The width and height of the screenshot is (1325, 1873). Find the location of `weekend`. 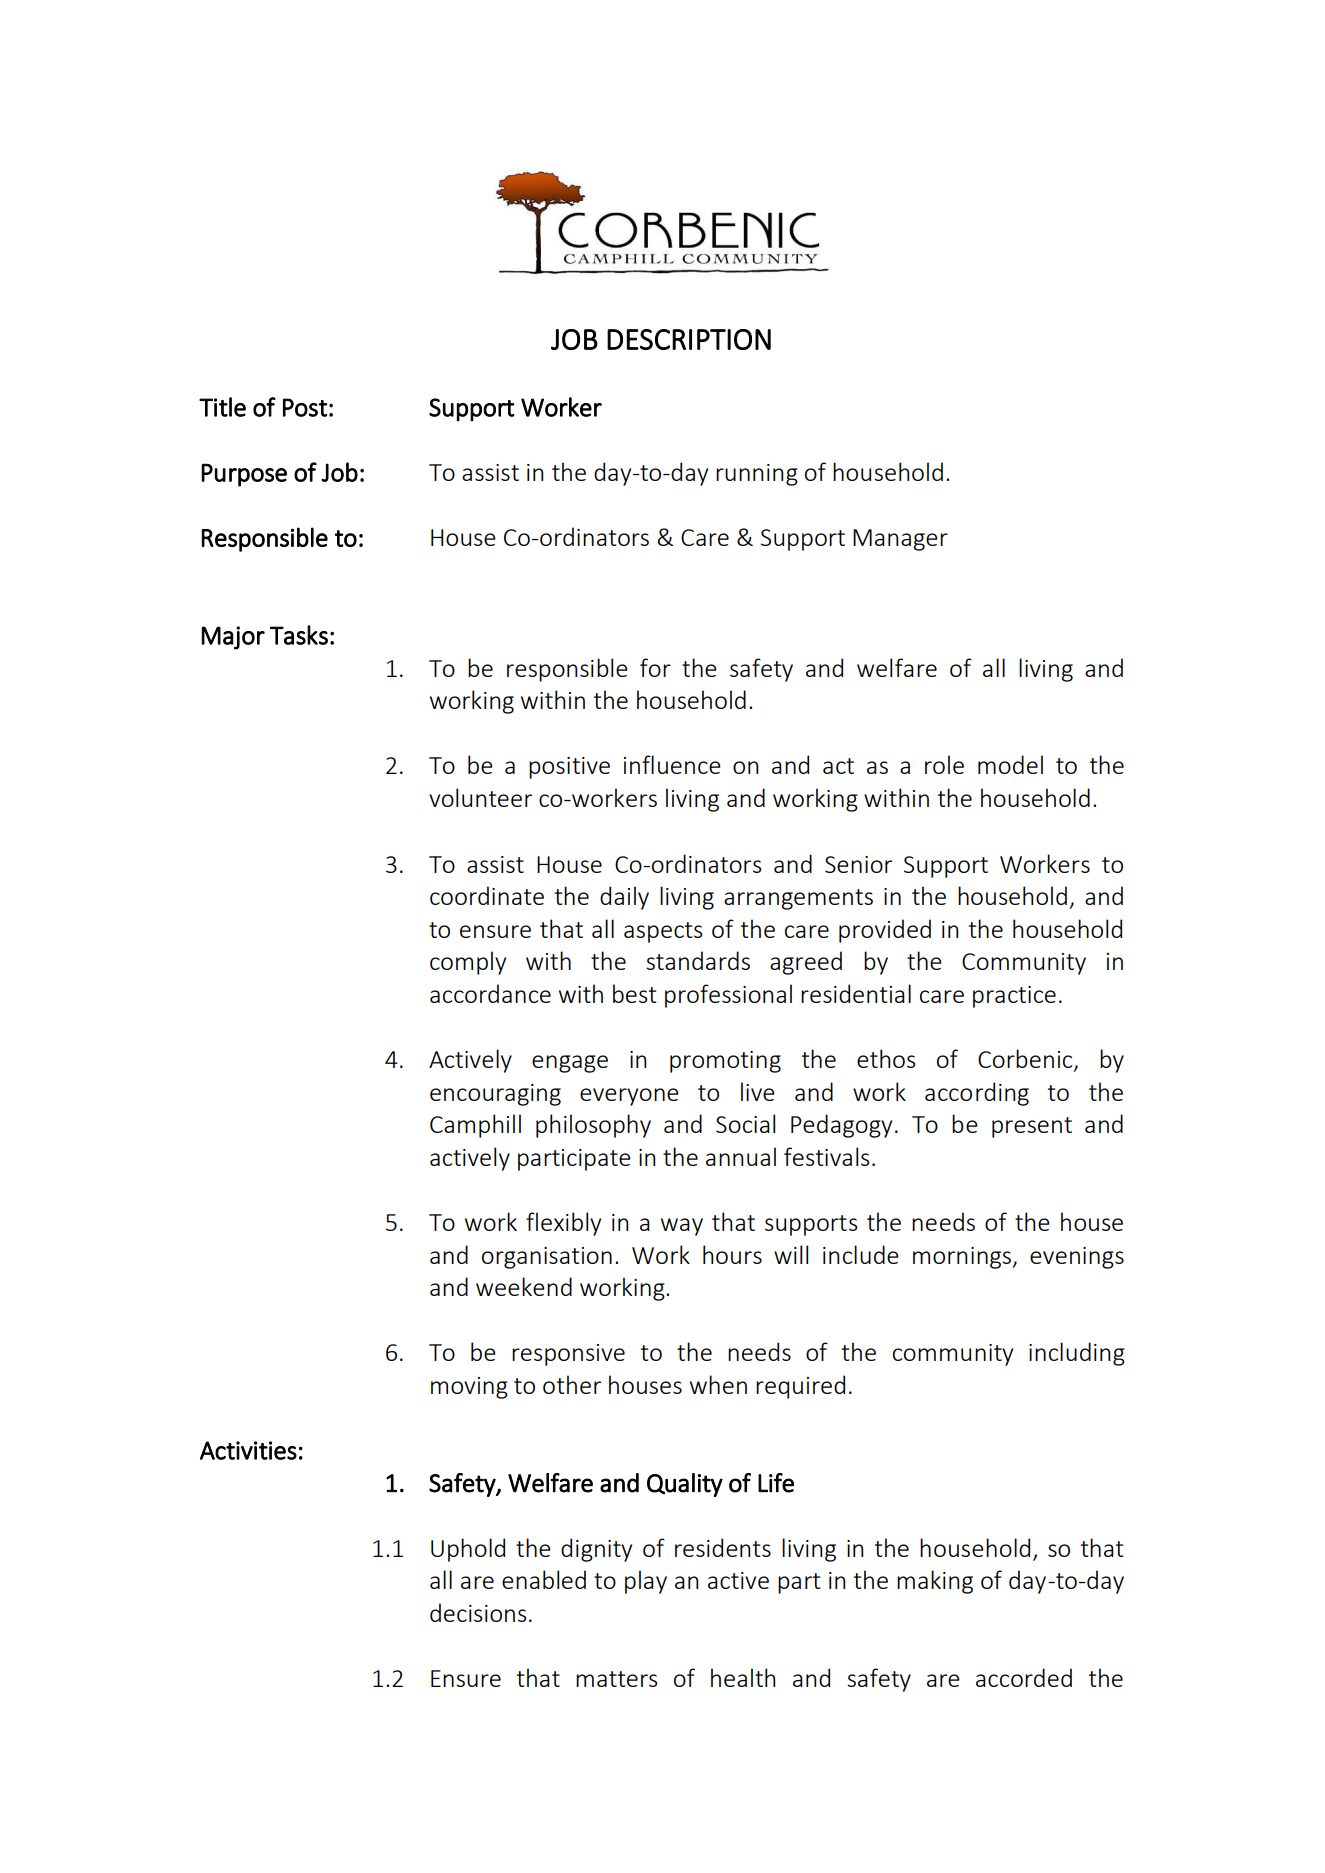

weekend is located at coordinates (524, 1286).
